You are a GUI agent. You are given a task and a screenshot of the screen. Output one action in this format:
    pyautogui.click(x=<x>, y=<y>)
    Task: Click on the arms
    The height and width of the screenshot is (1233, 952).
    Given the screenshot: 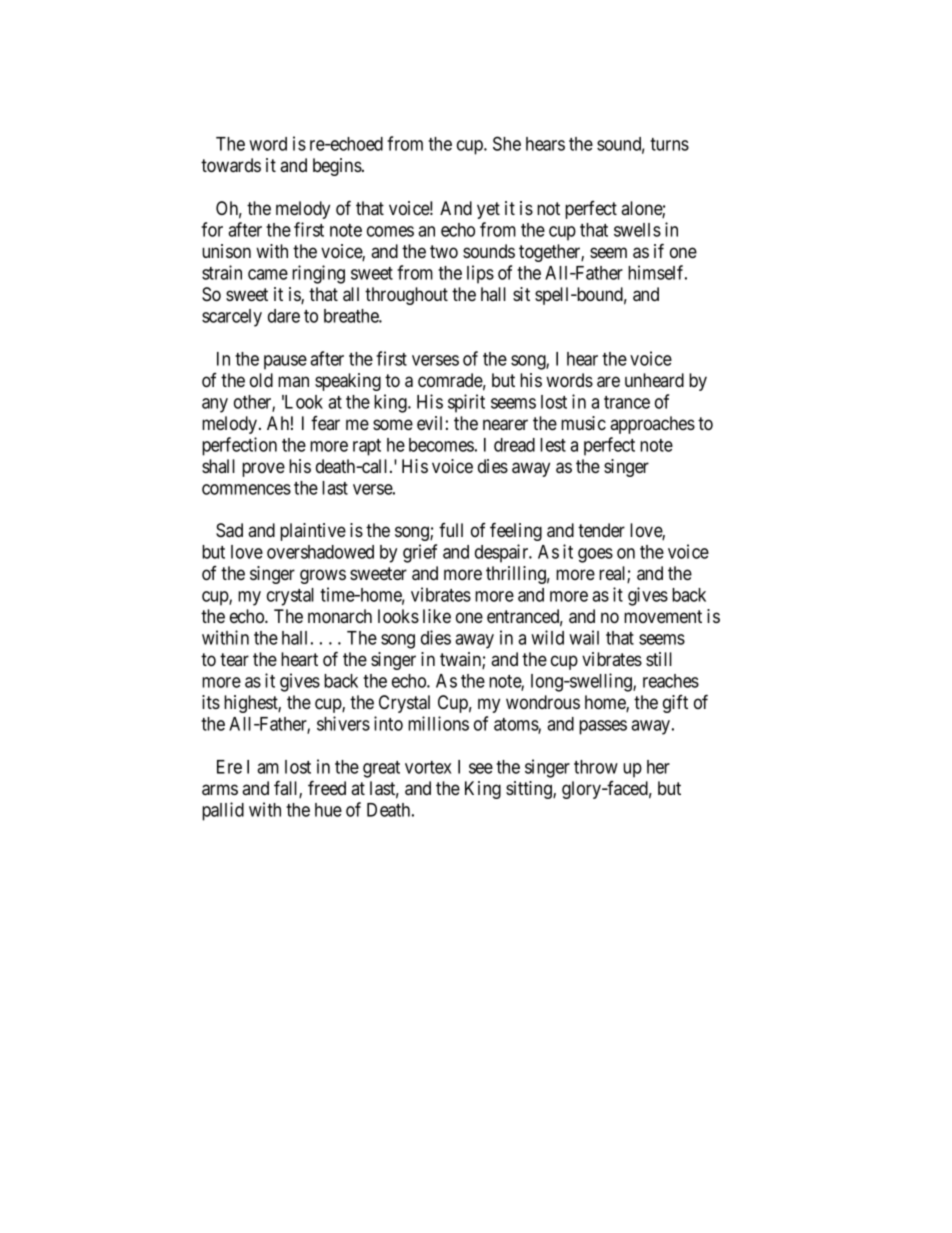 What is the action you would take?
    pyautogui.click(x=220, y=790)
